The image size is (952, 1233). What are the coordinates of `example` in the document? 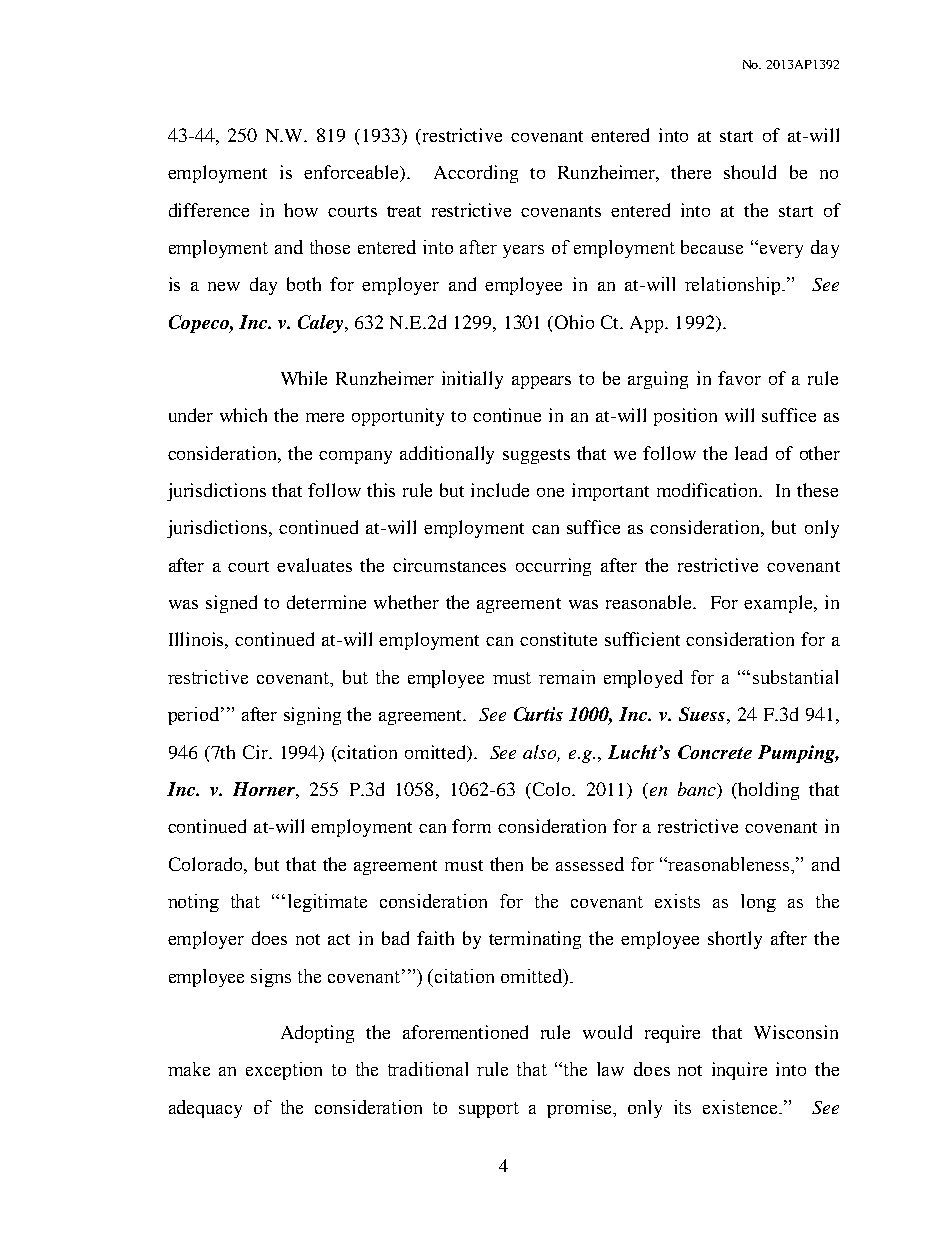 It's located at (779, 604).
